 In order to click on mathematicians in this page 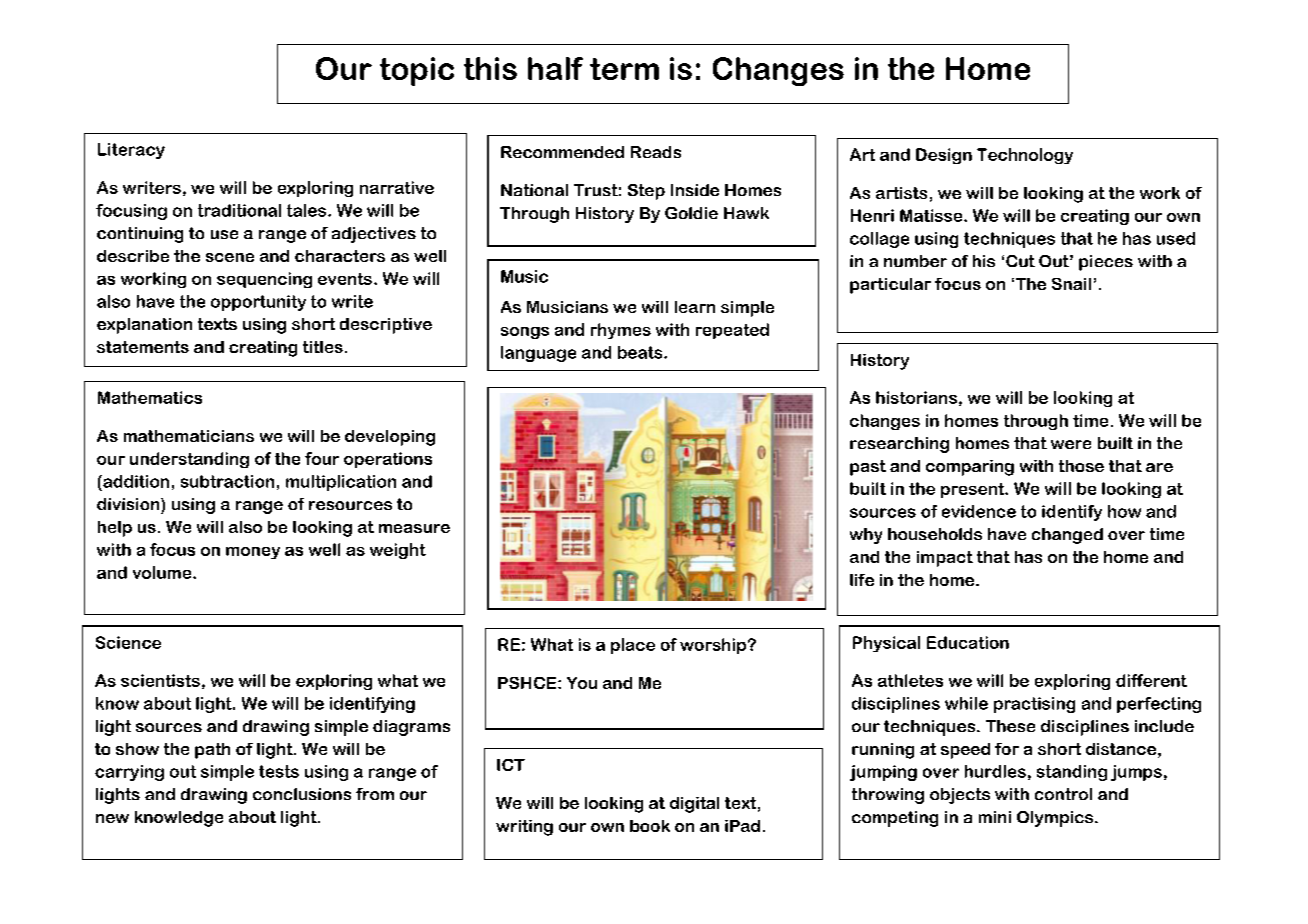, I will do `click(189, 436)`.
